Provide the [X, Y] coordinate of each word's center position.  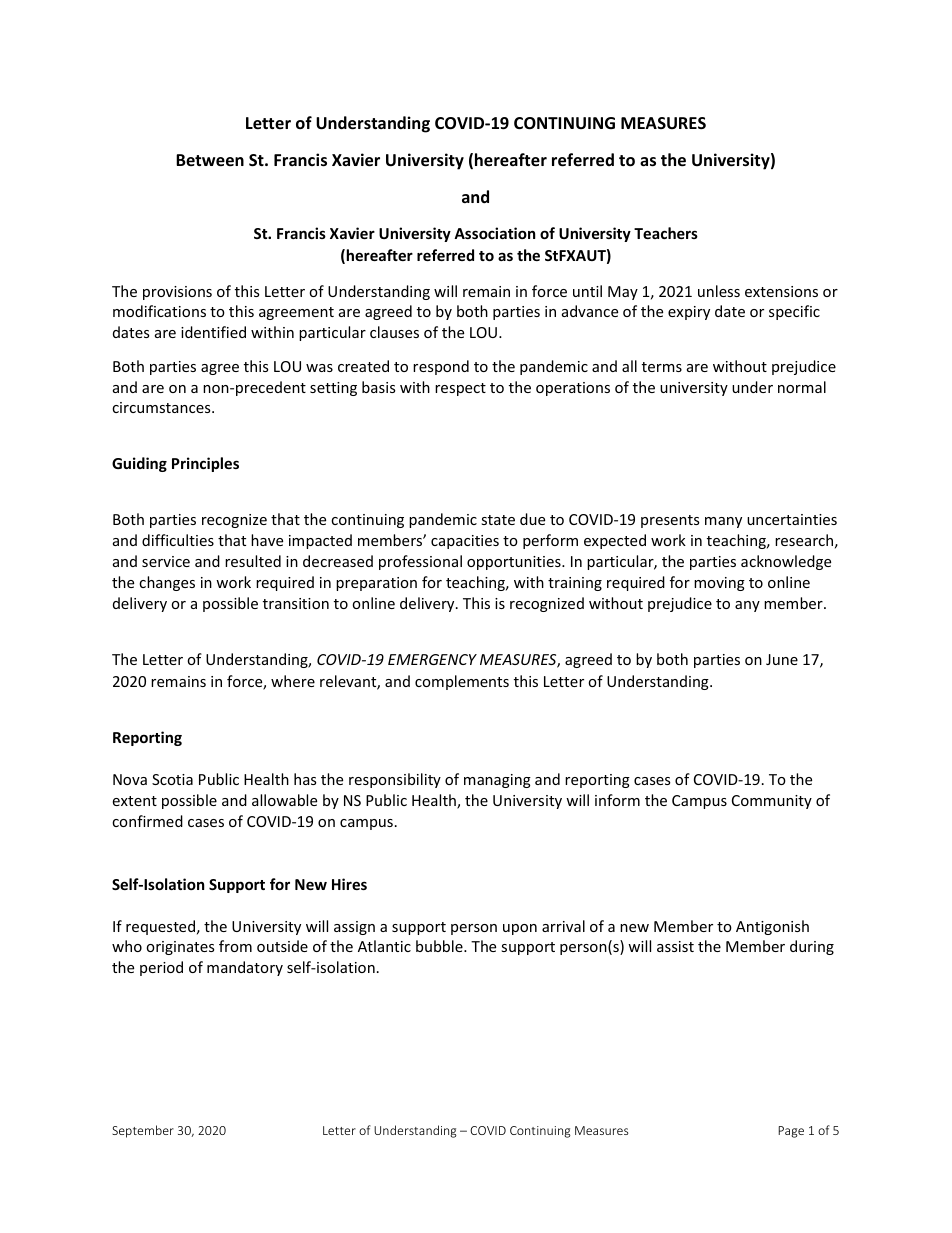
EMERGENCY [432, 659]
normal [802, 387]
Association [494, 233]
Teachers [666, 233]
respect [460, 389]
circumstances [162, 407]
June [782, 659]
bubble [440, 946]
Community [772, 802]
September [143, 1131]
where [293, 681]
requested [160, 927]
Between [210, 160]
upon [520, 929]
